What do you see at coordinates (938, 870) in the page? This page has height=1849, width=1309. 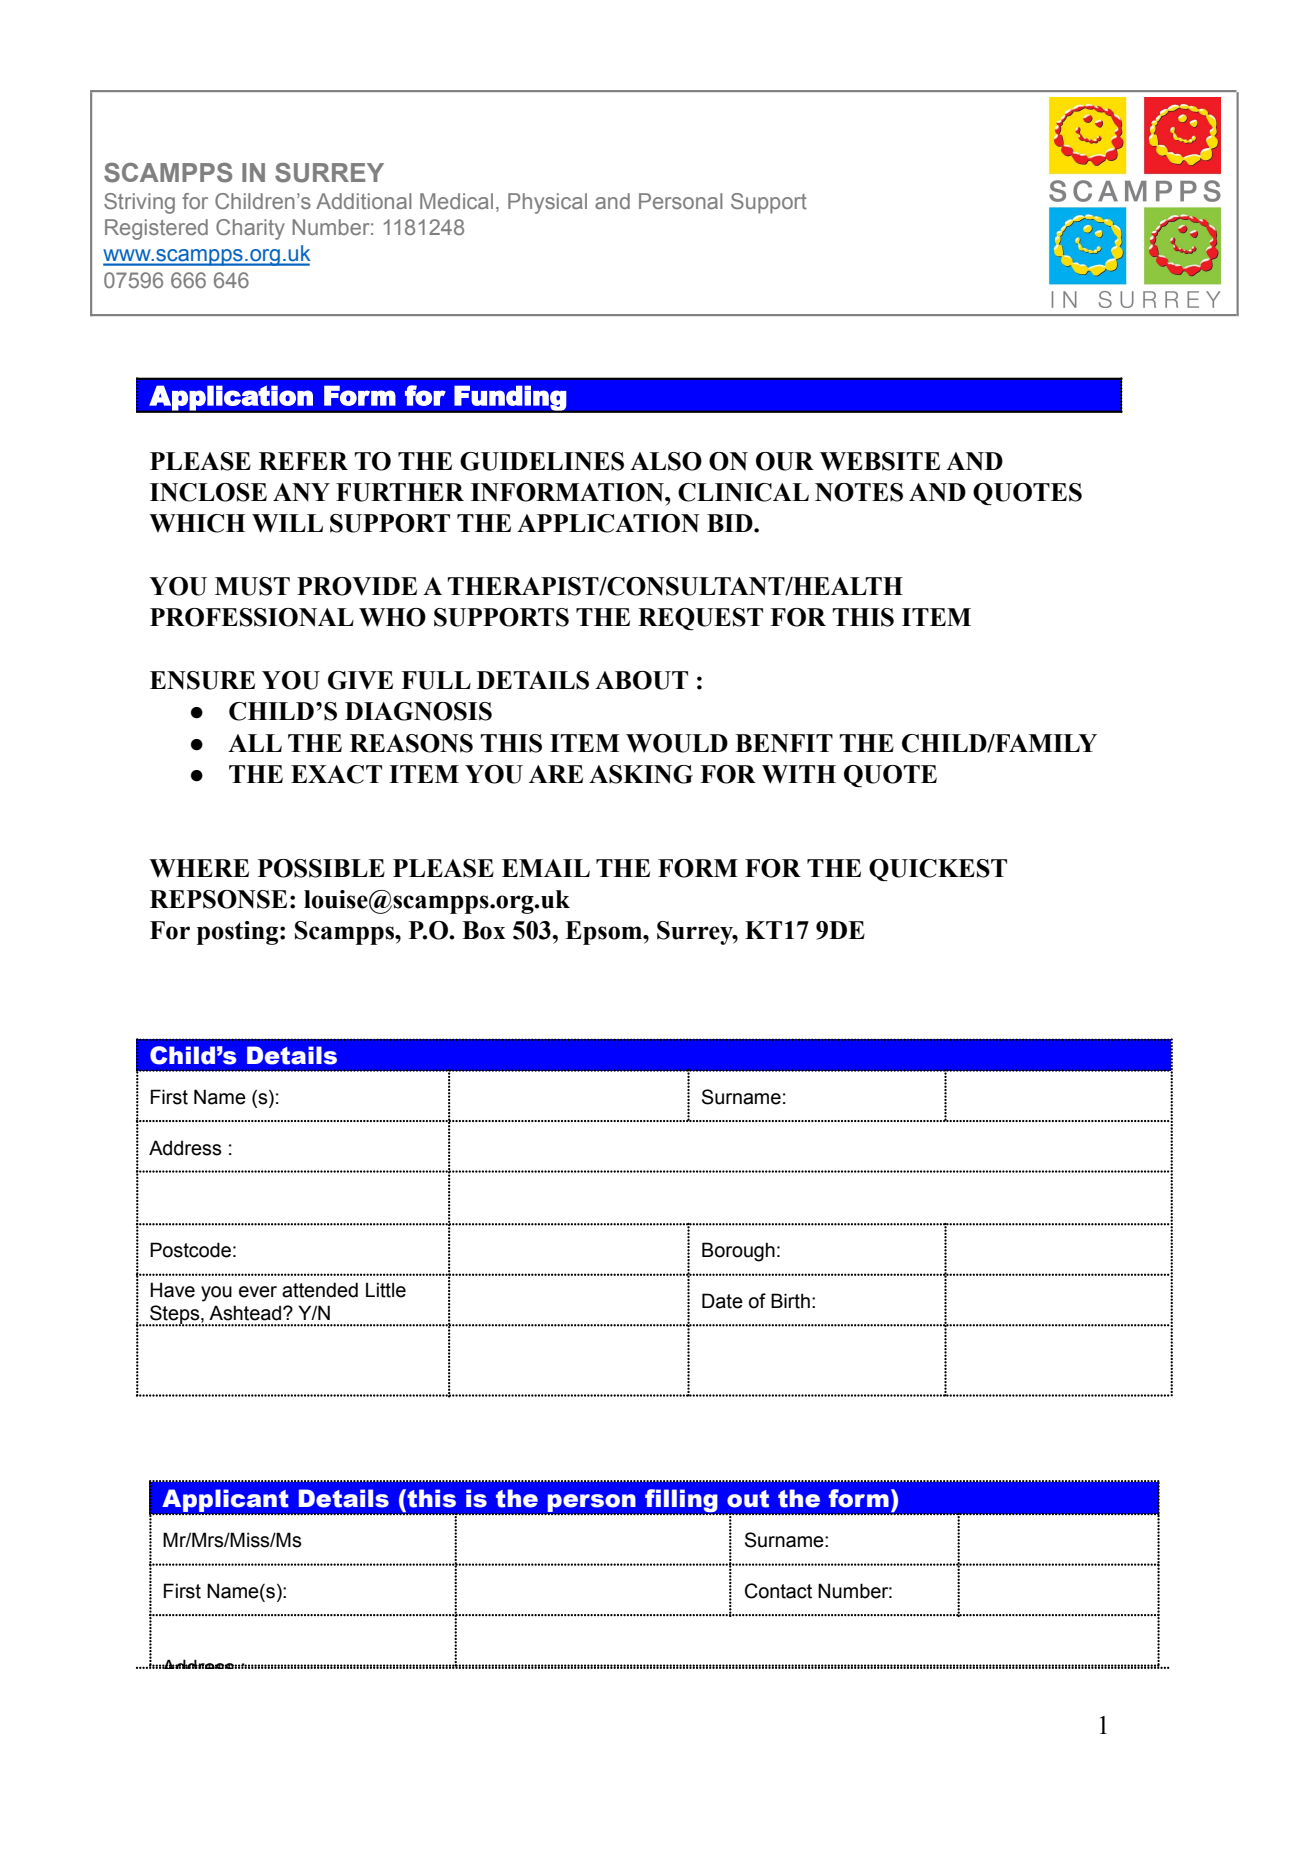 I see `QUICKEST` at bounding box center [938, 870].
